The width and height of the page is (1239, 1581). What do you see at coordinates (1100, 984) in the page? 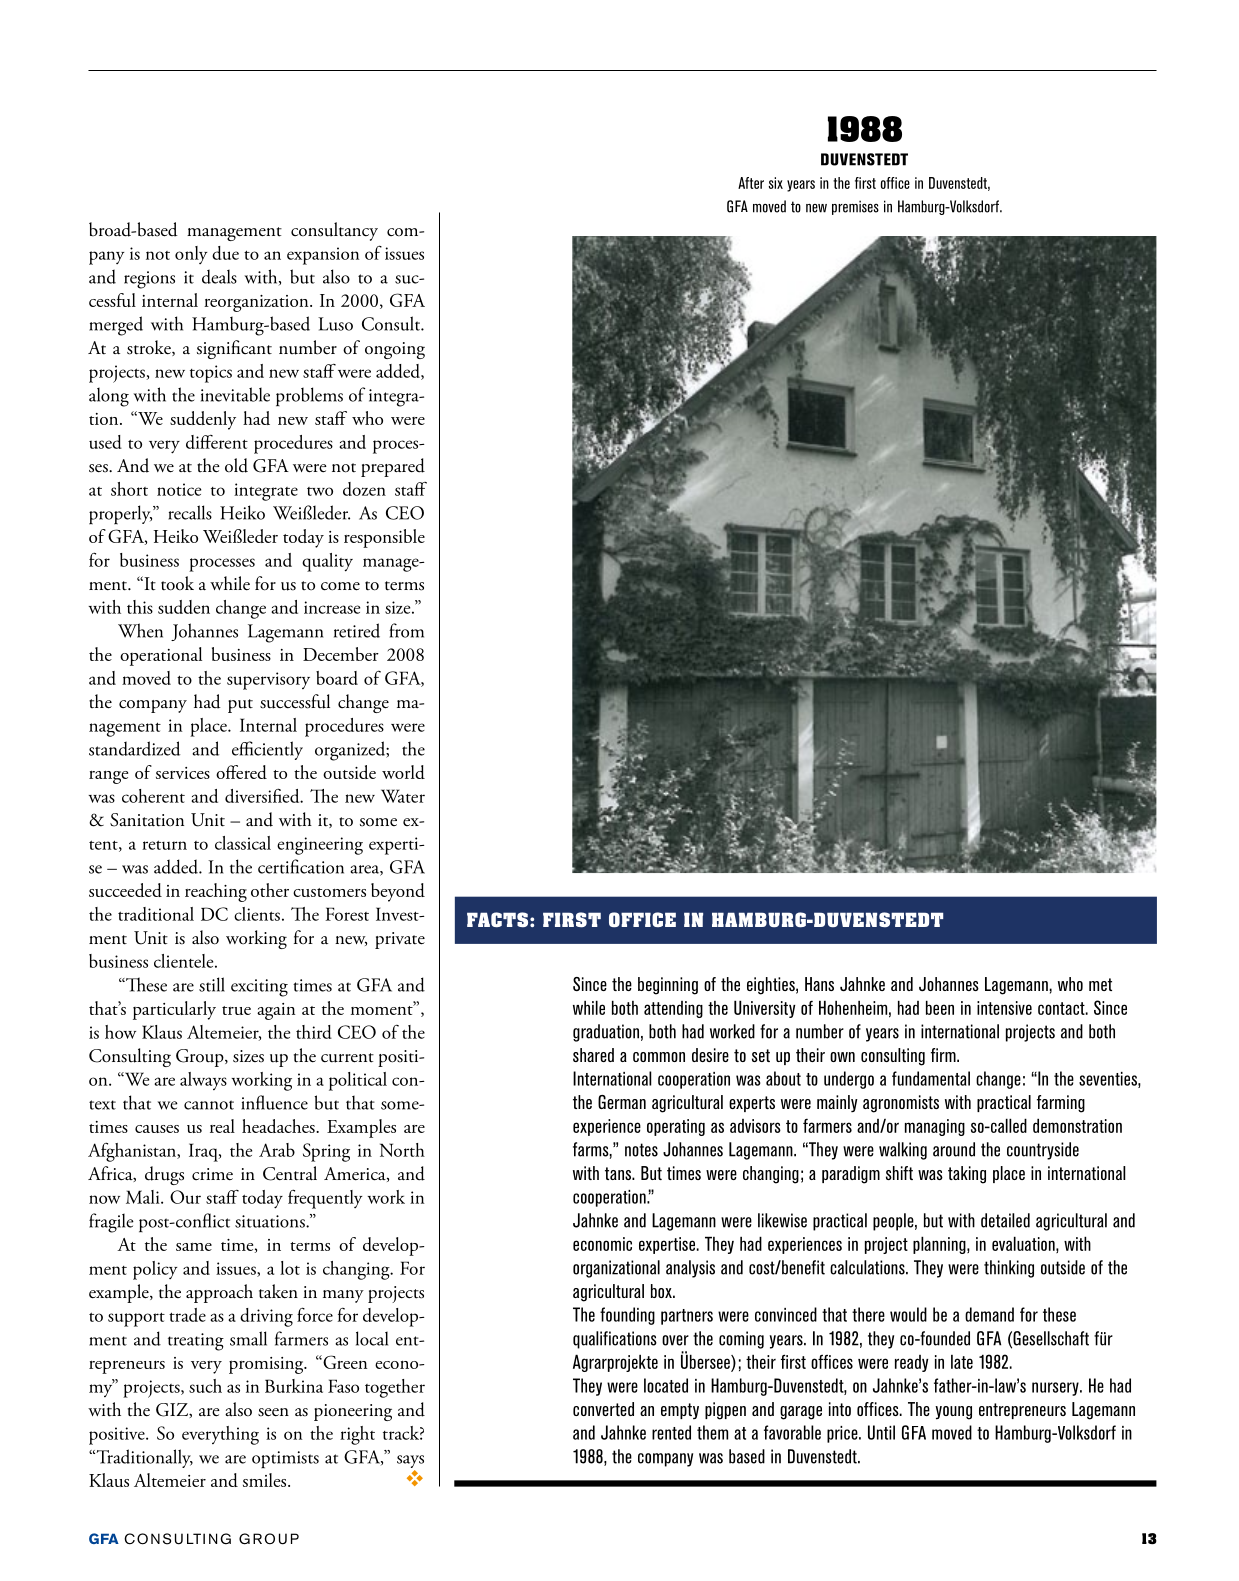
I see `met` at bounding box center [1100, 984].
